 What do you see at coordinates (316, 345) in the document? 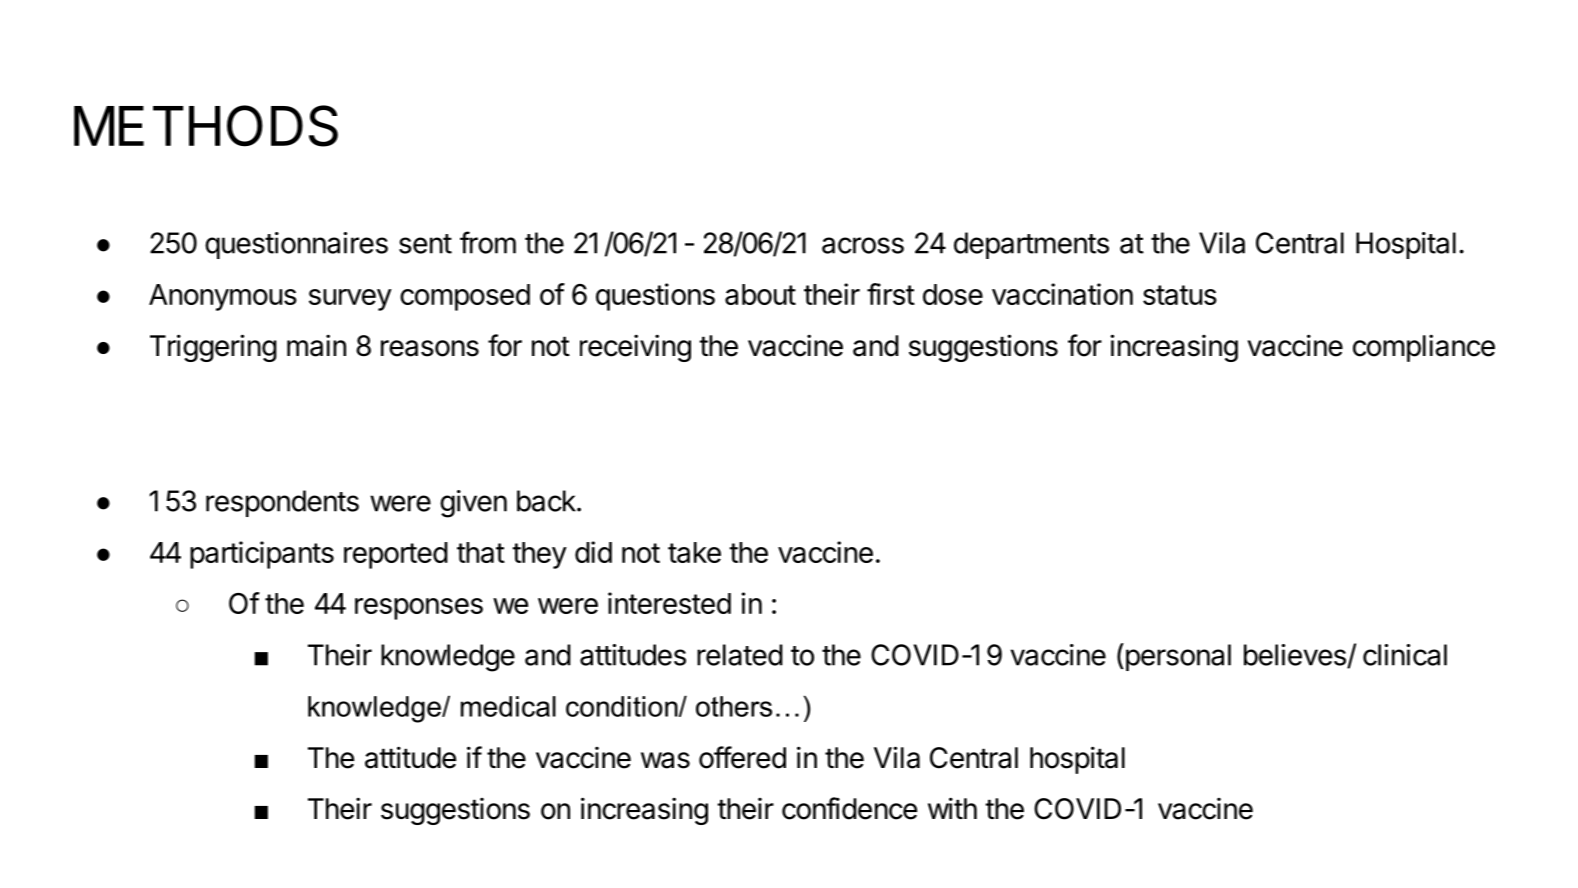
I see `main` at bounding box center [316, 345].
